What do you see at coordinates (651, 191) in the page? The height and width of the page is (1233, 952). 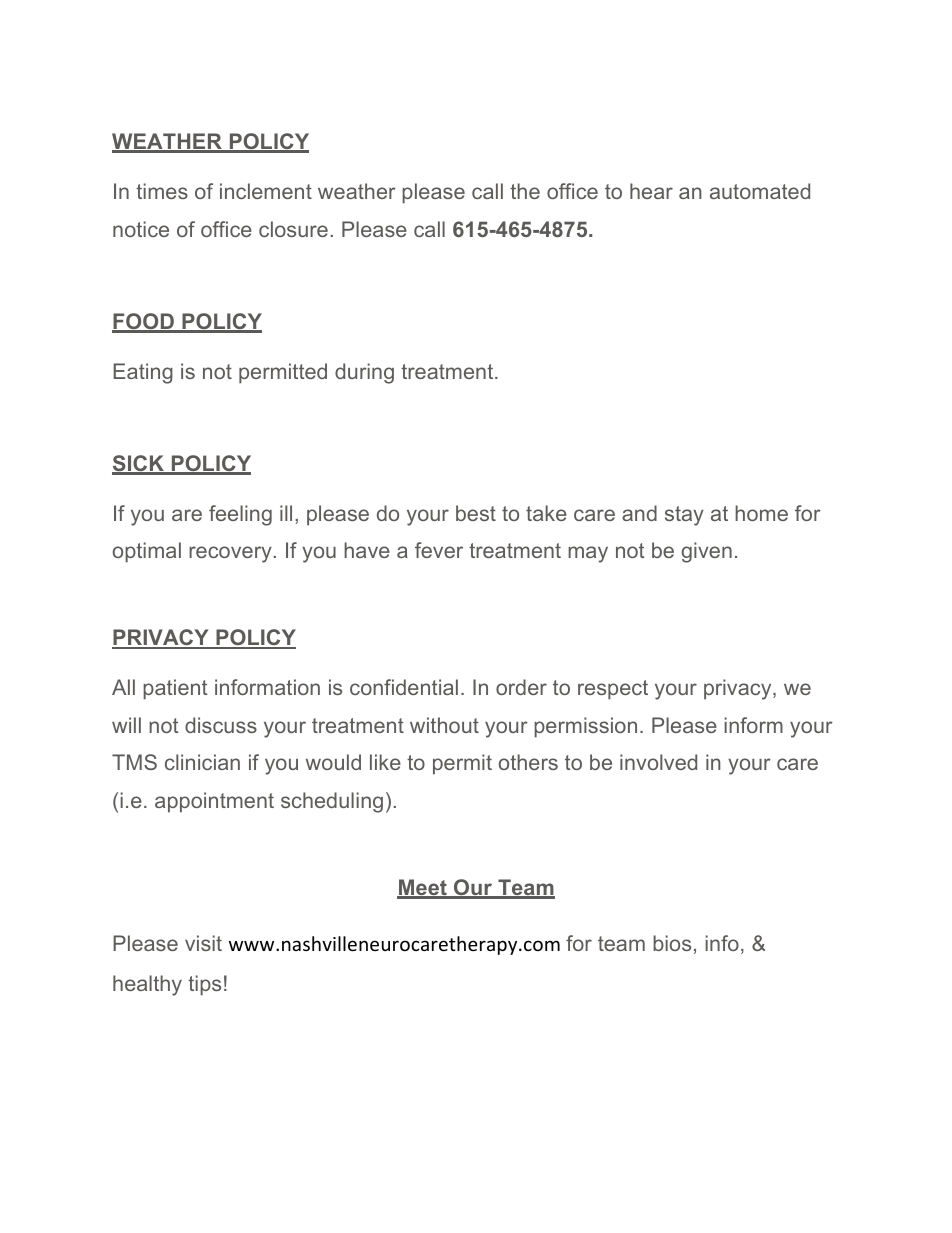 I see `hear` at bounding box center [651, 191].
